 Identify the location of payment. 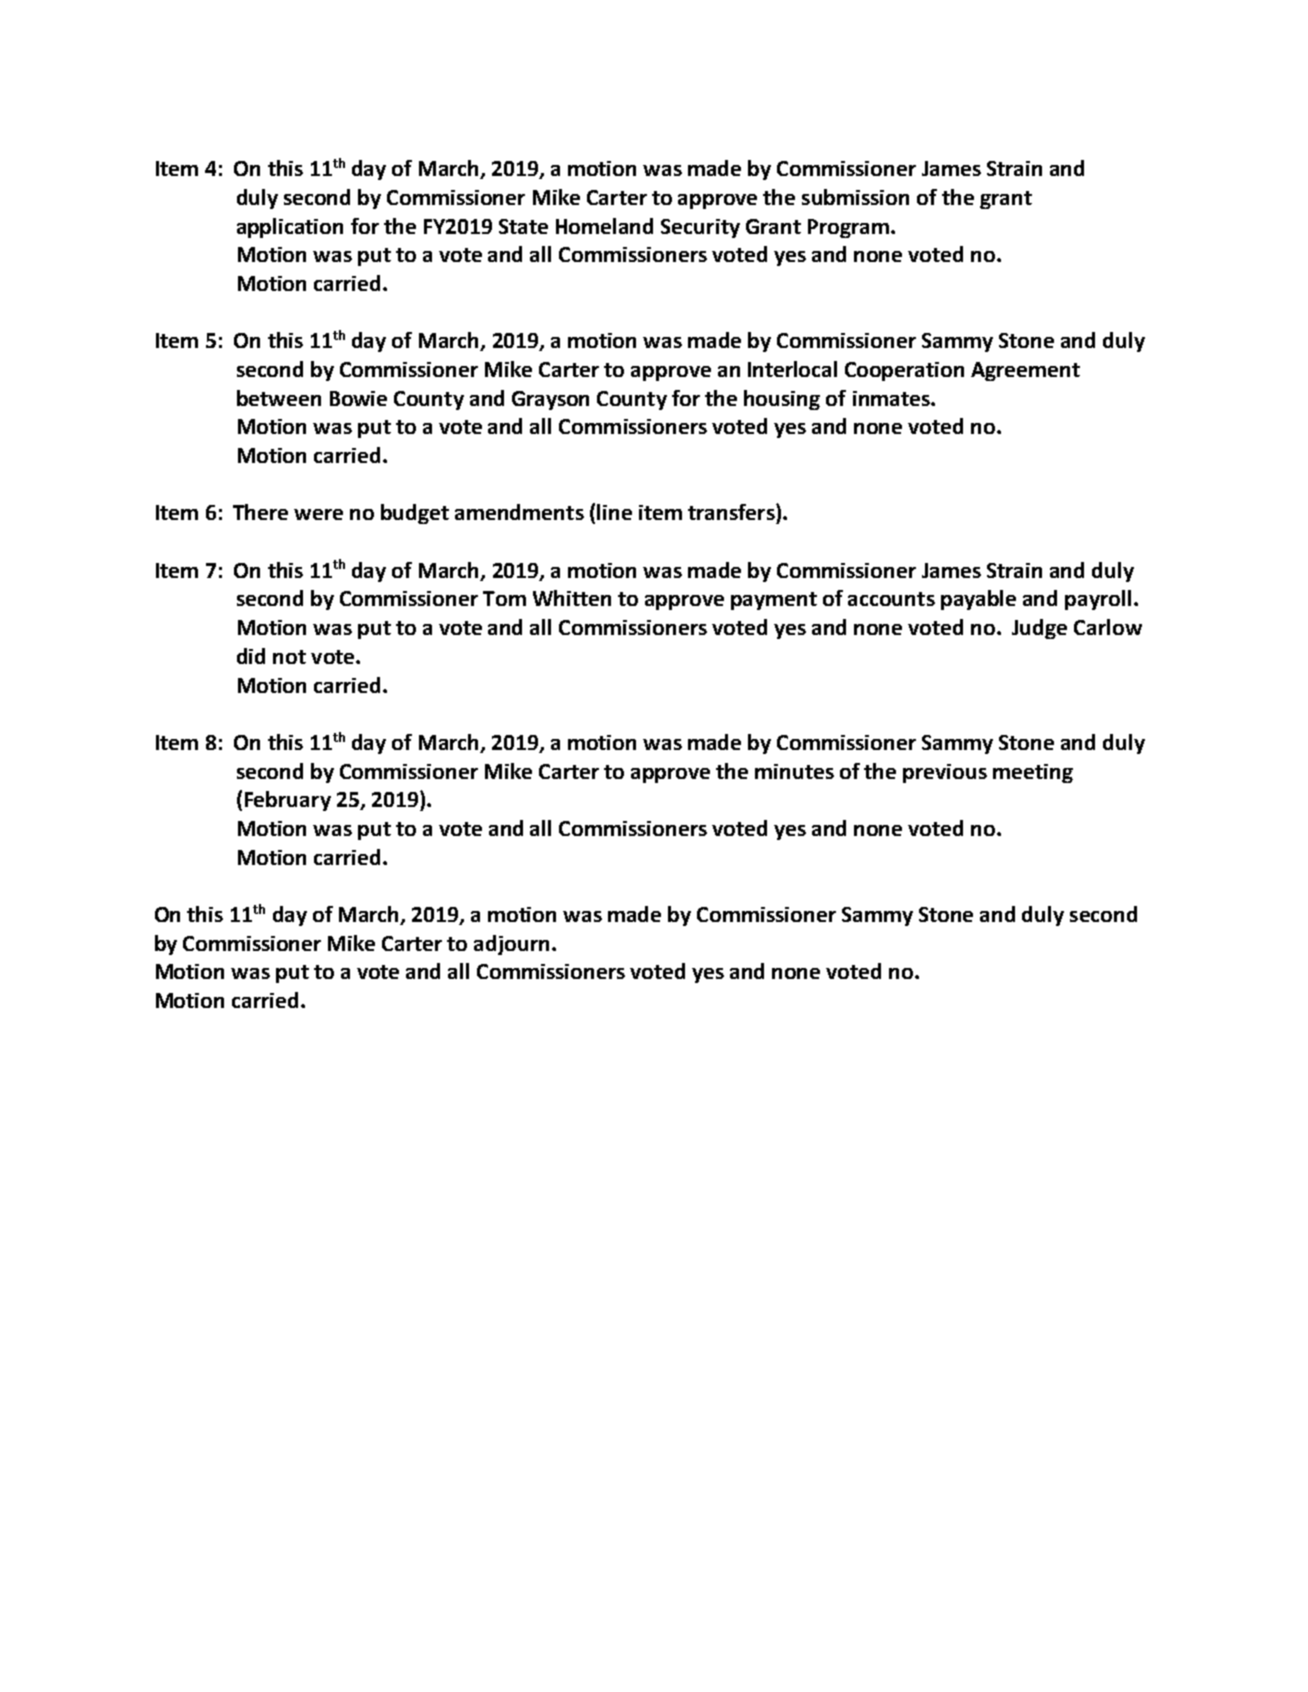
(774, 601).
